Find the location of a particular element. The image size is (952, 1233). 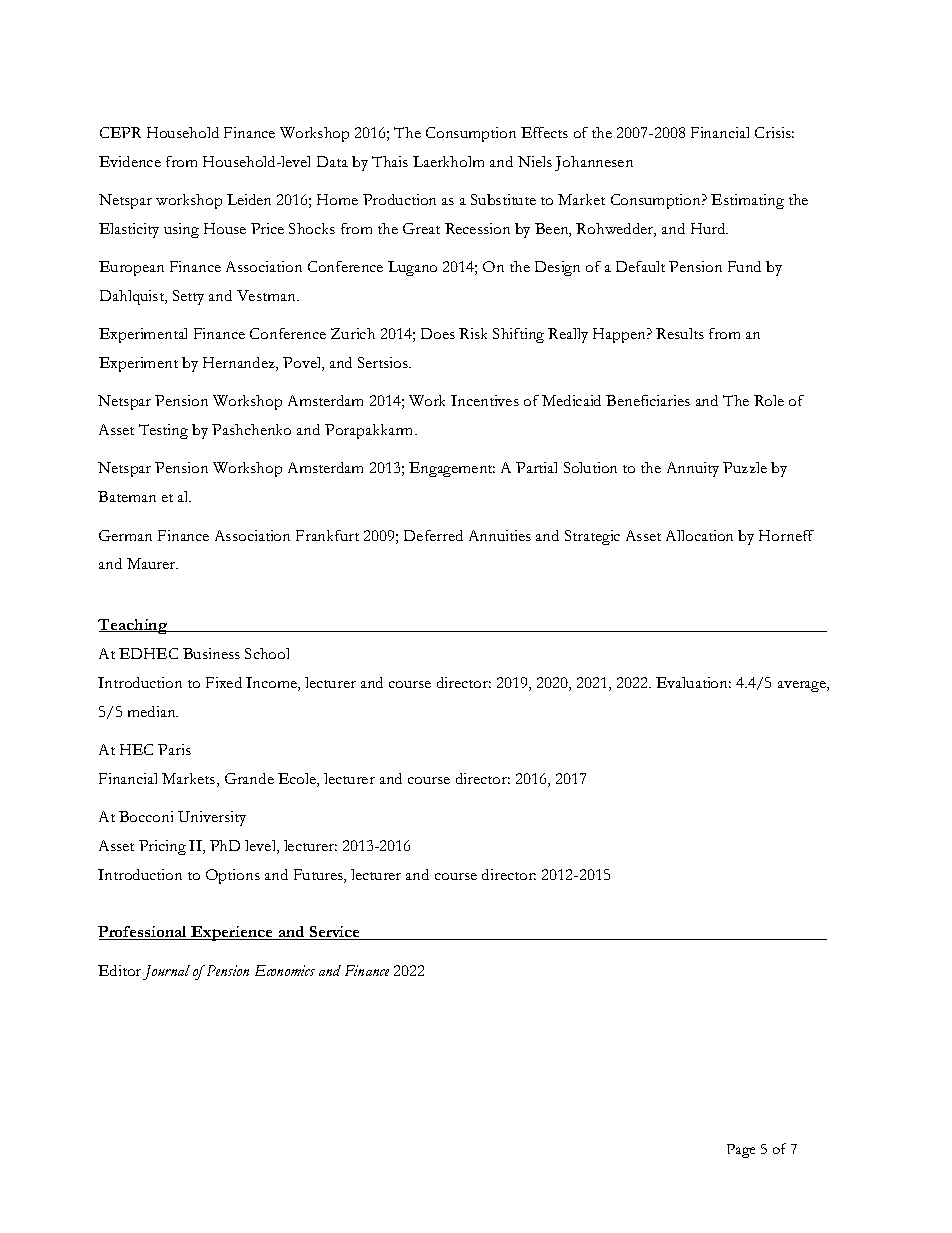

Evaluation is located at coordinates (693, 682).
